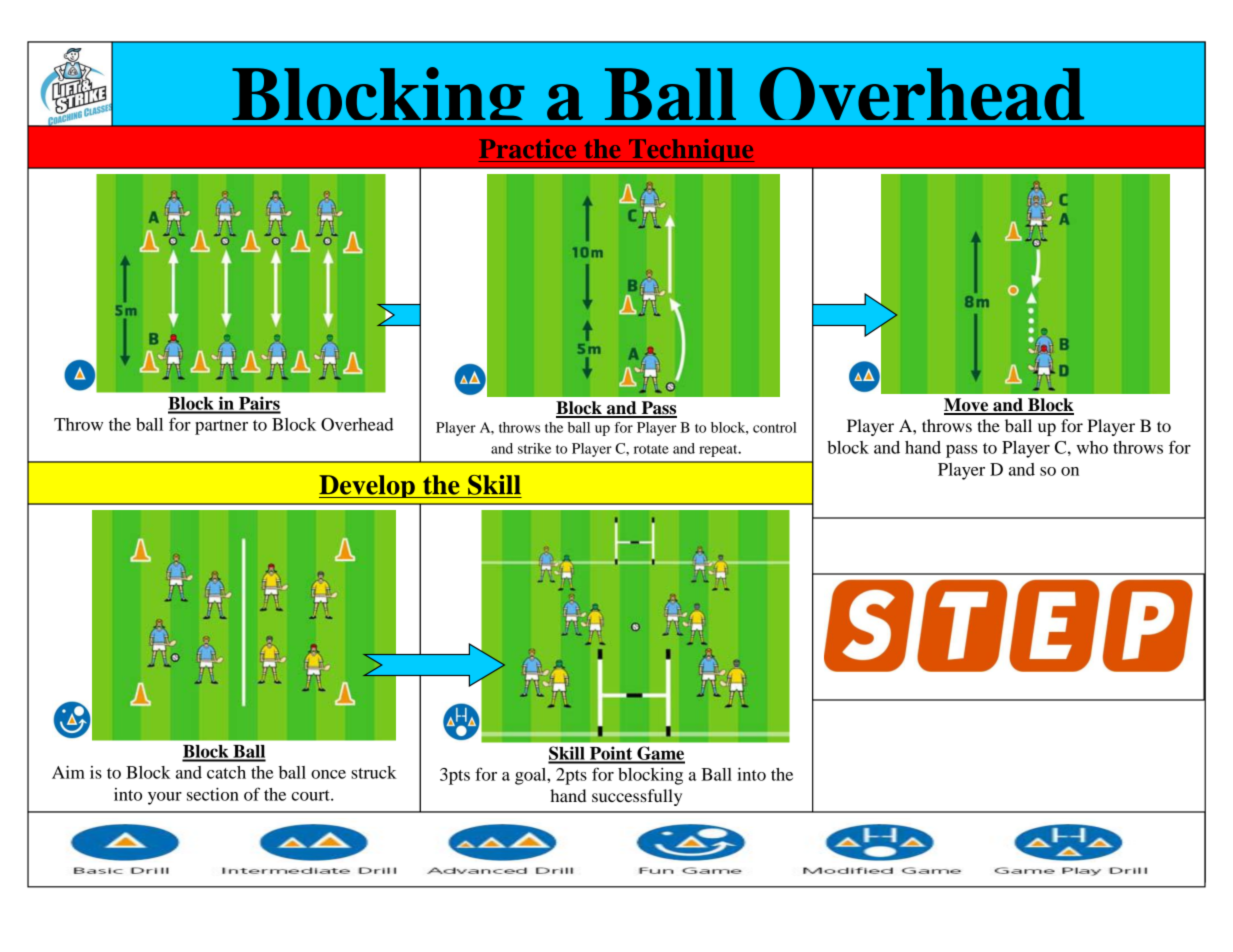 Image resolution: width=1233 pixels, height=952 pixels. I want to click on Develop, so click(368, 486).
